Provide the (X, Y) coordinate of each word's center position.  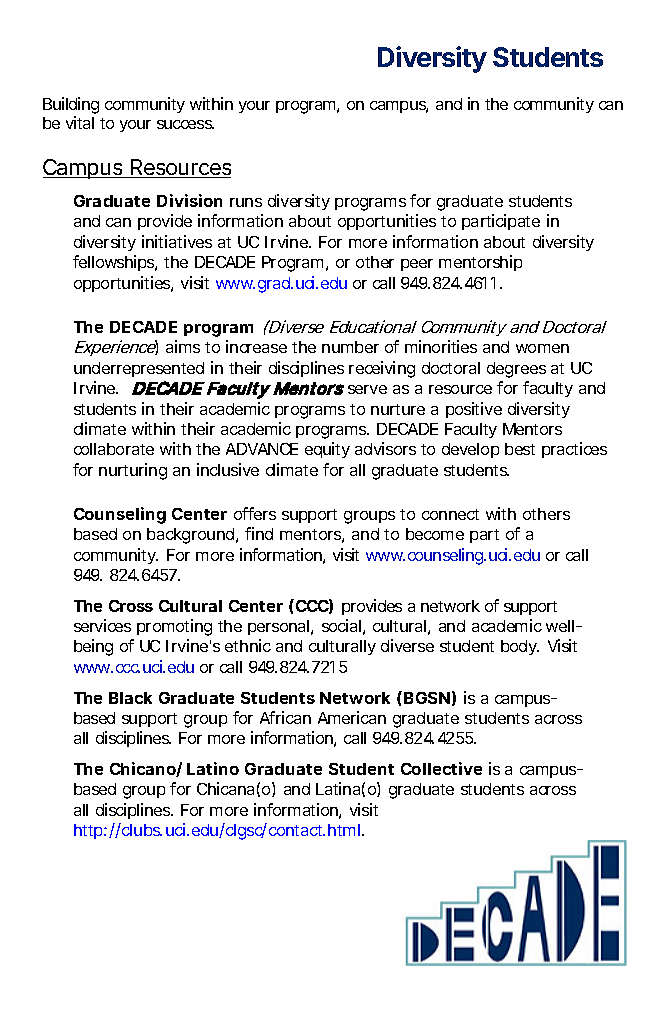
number (350, 347)
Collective (441, 768)
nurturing (133, 471)
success (185, 124)
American (352, 717)
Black (130, 698)
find (259, 533)
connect (450, 514)
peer (417, 265)
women (542, 348)
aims (183, 346)
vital (80, 122)
